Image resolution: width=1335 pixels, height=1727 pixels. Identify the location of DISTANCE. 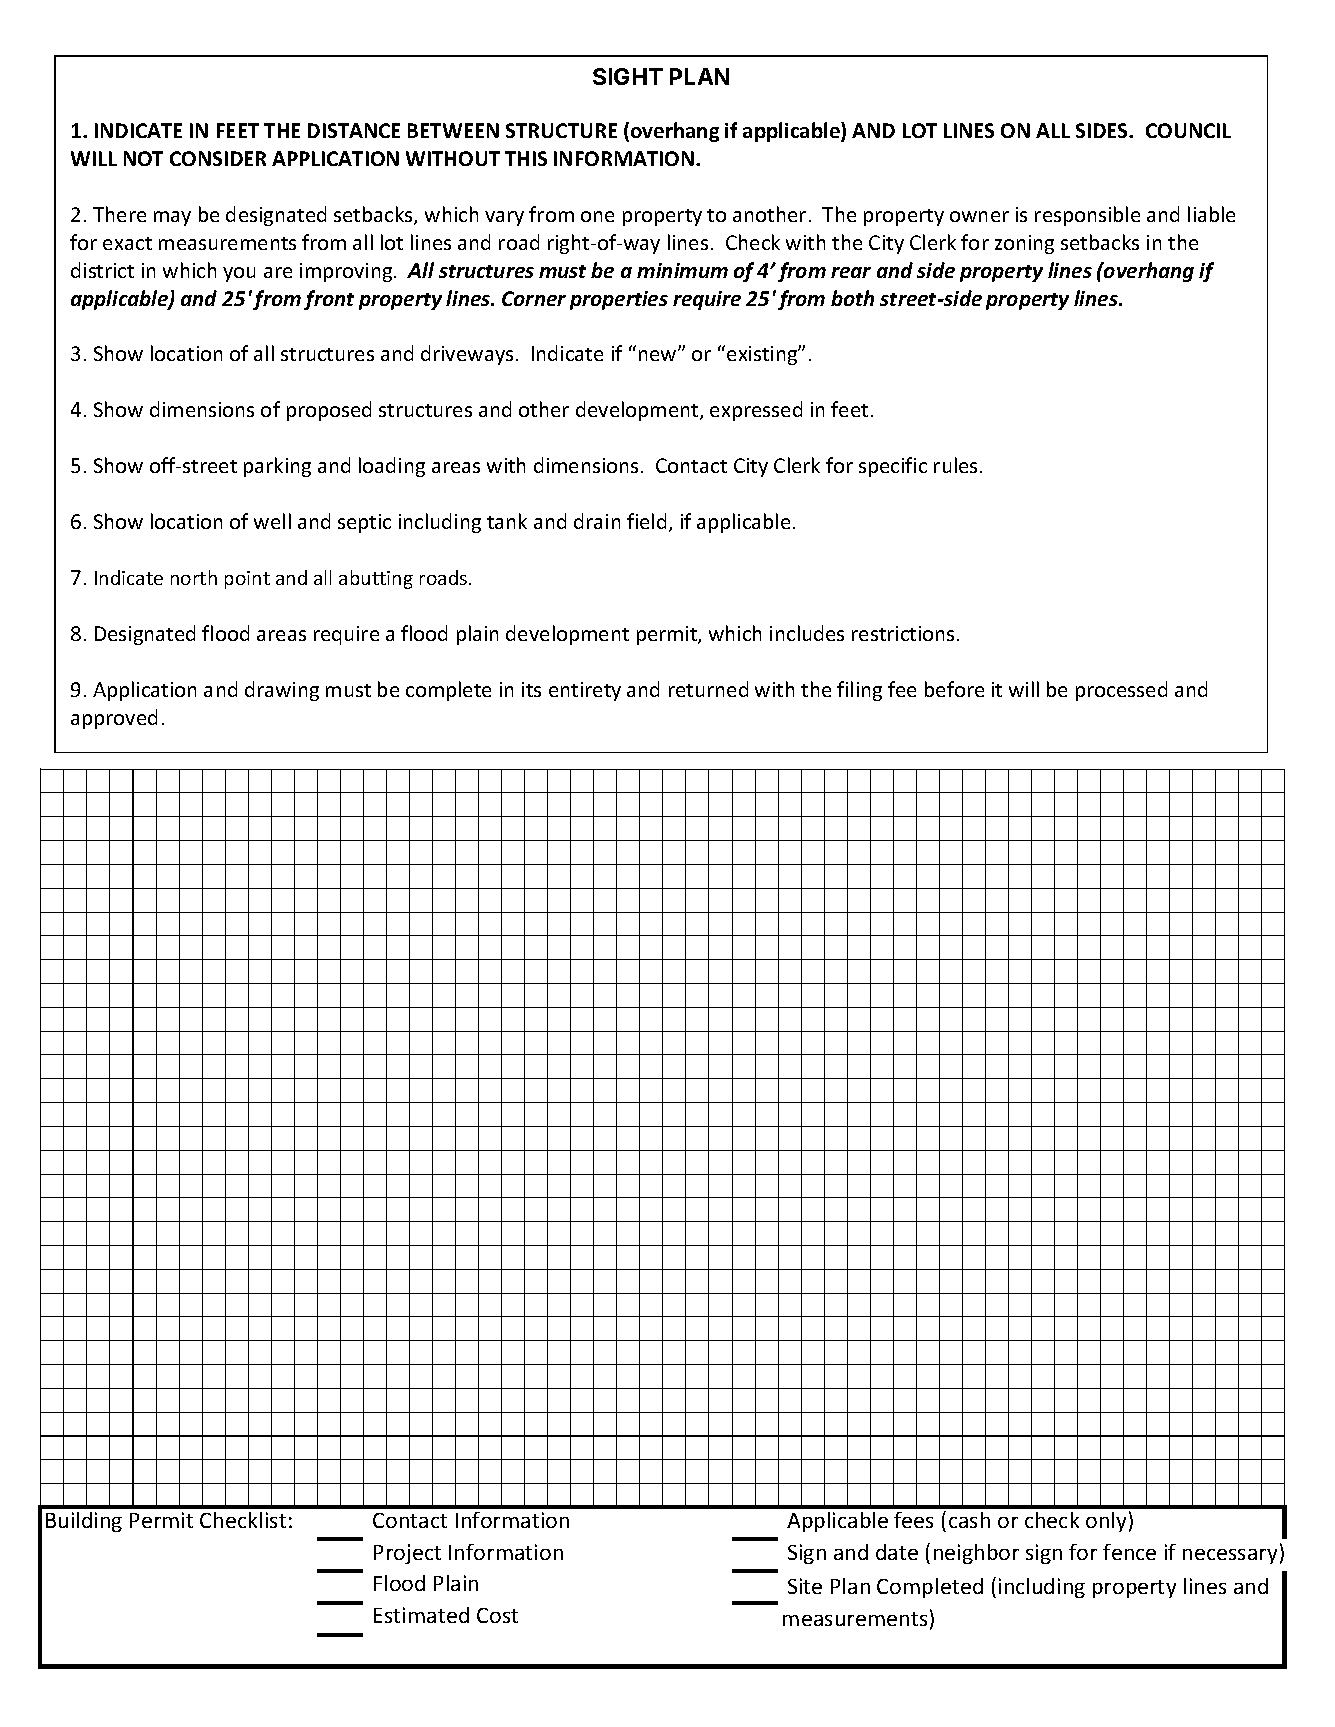
(354, 130).
